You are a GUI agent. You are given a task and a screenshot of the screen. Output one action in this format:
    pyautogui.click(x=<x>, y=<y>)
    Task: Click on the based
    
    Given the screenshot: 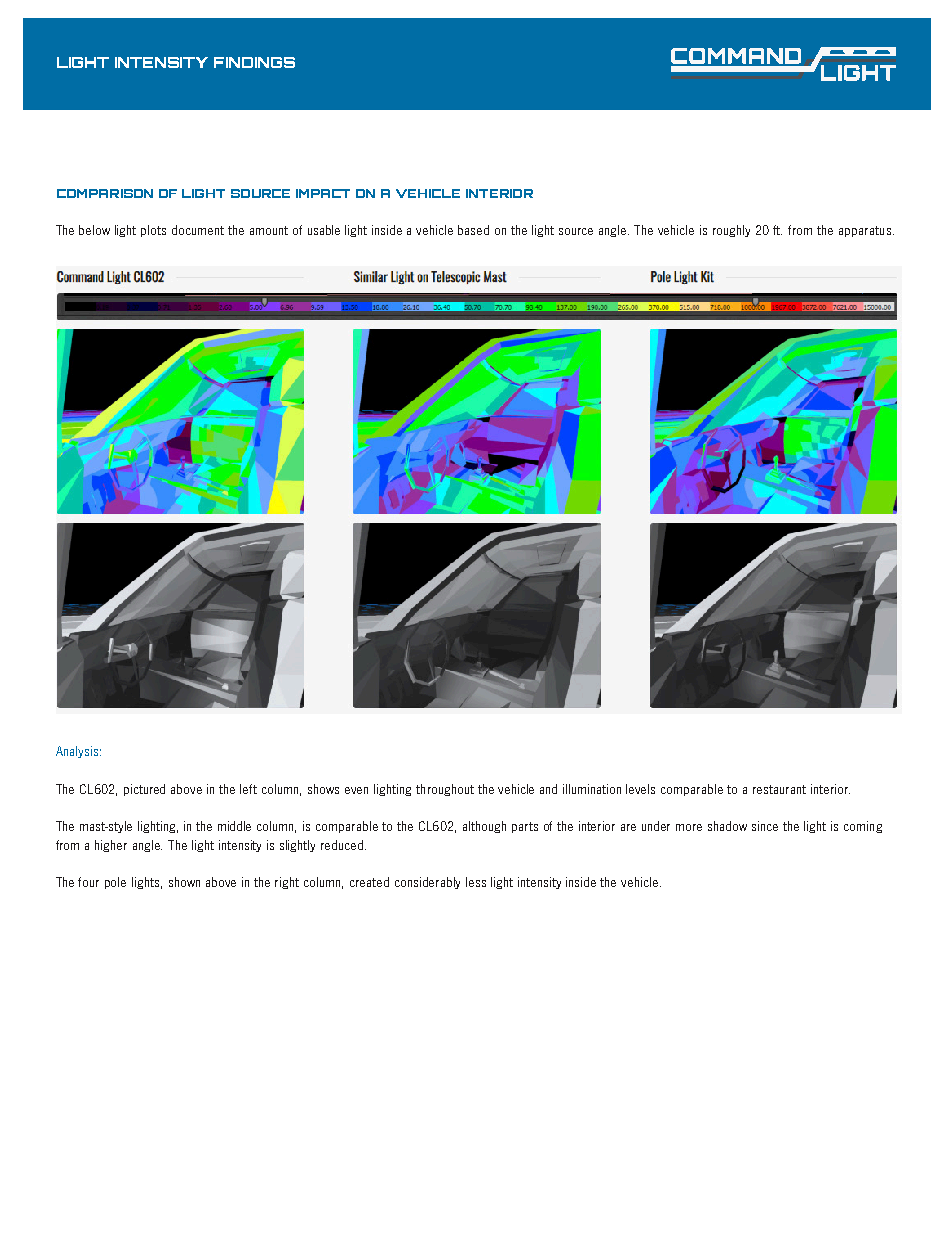 What is the action you would take?
    pyautogui.click(x=473, y=230)
